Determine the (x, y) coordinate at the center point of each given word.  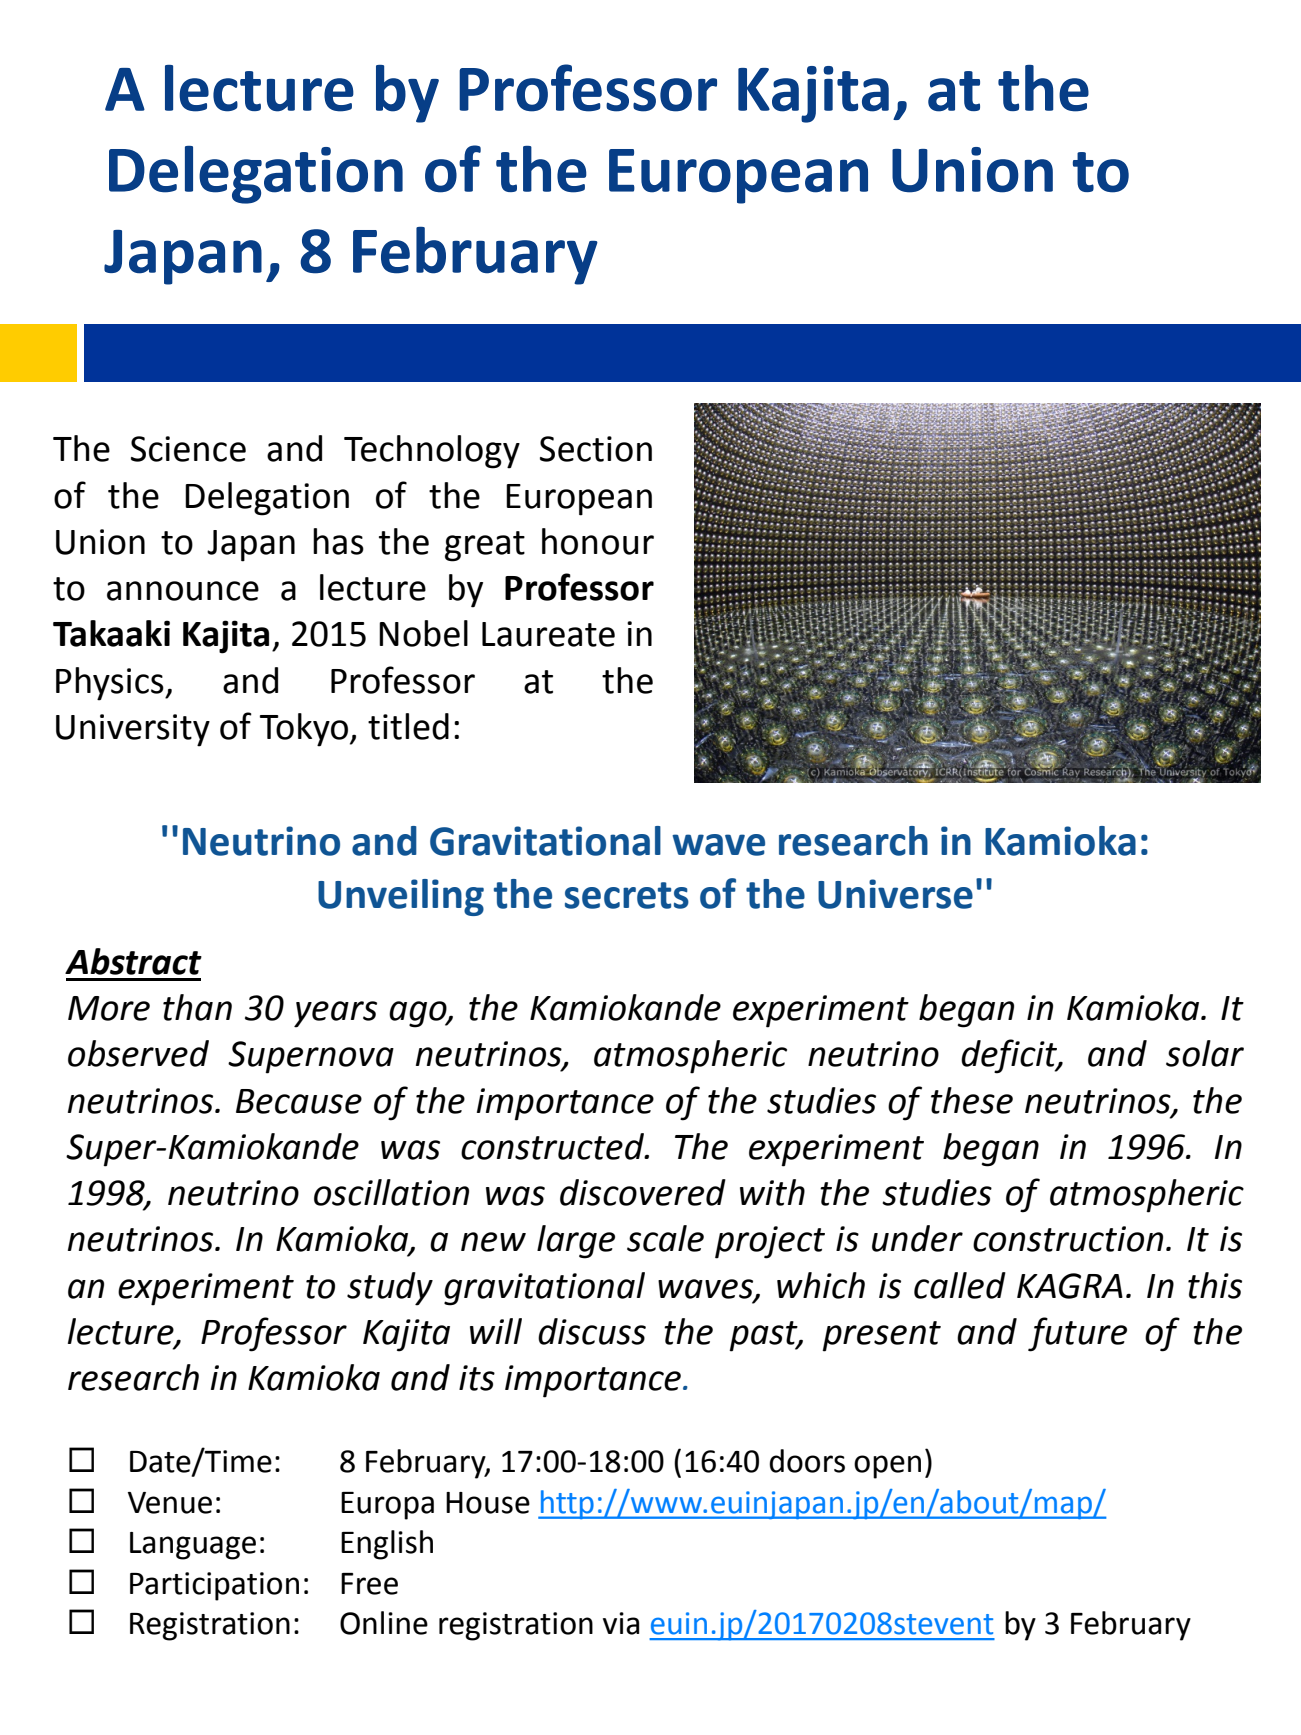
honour (598, 541)
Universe (895, 894)
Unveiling (401, 897)
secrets (627, 895)
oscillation (391, 1192)
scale (665, 1238)
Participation (214, 1586)
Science (188, 449)
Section (596, 449)
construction (1068, 1239)
